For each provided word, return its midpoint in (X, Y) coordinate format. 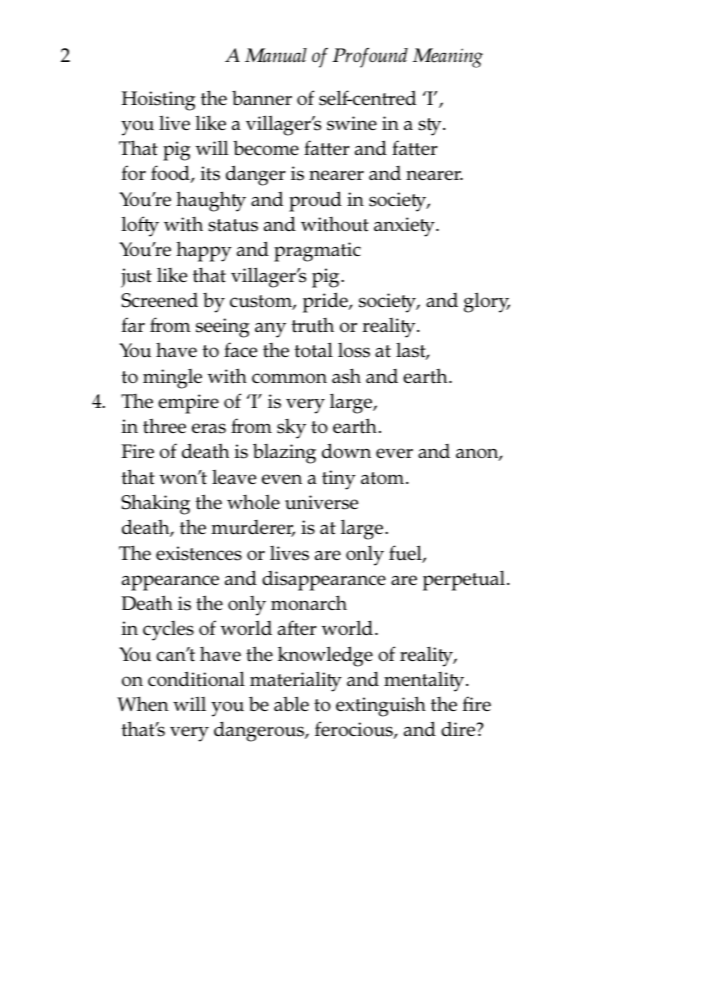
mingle (172, 379)
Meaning (447, 58)
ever (394, 453)
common (289, 378)
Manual (276, 55)
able (291, 703)
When (143, 703)
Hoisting (159, 101)
